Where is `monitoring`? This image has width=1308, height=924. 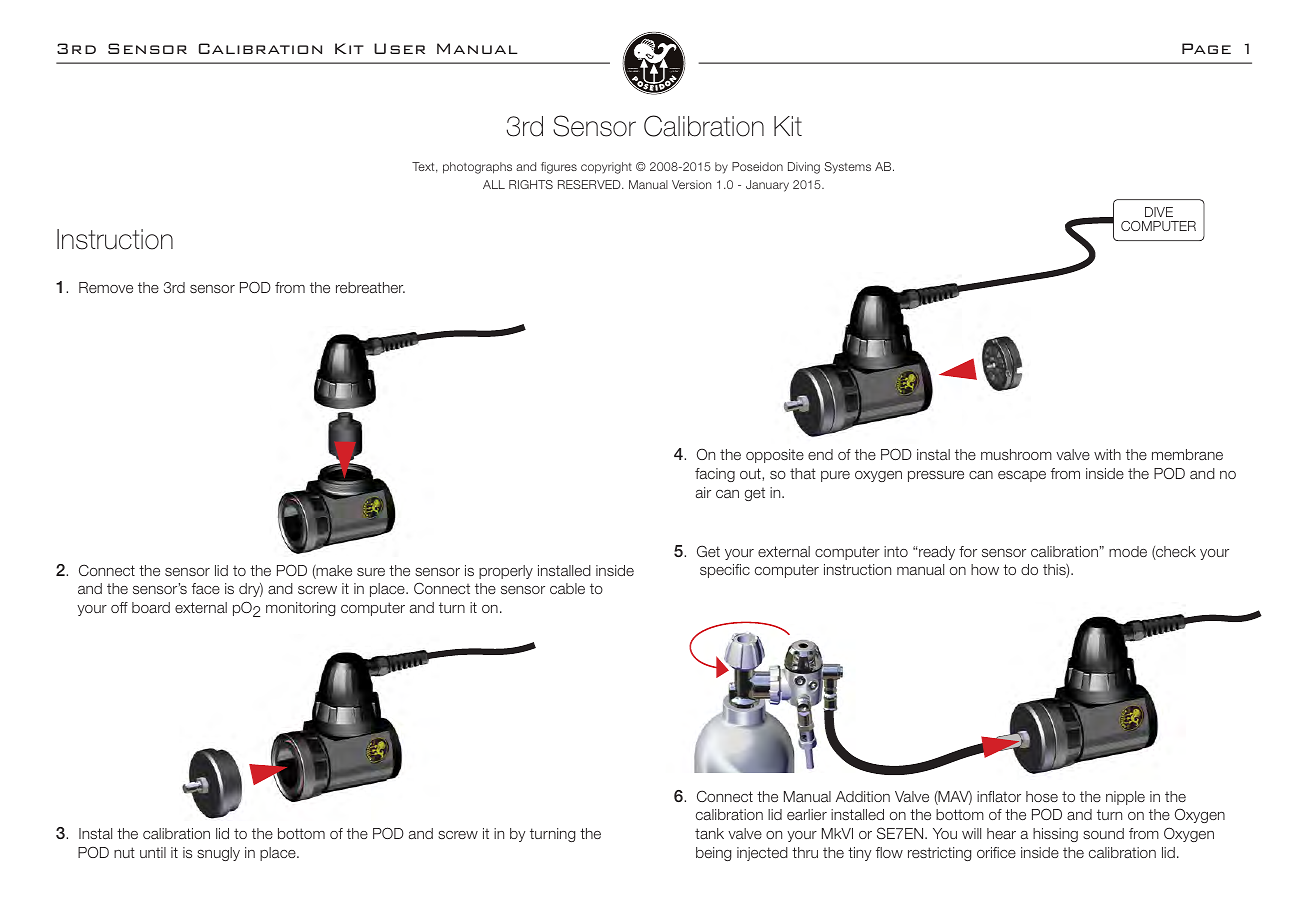 monitoring is located at coordinates (300, 609).
